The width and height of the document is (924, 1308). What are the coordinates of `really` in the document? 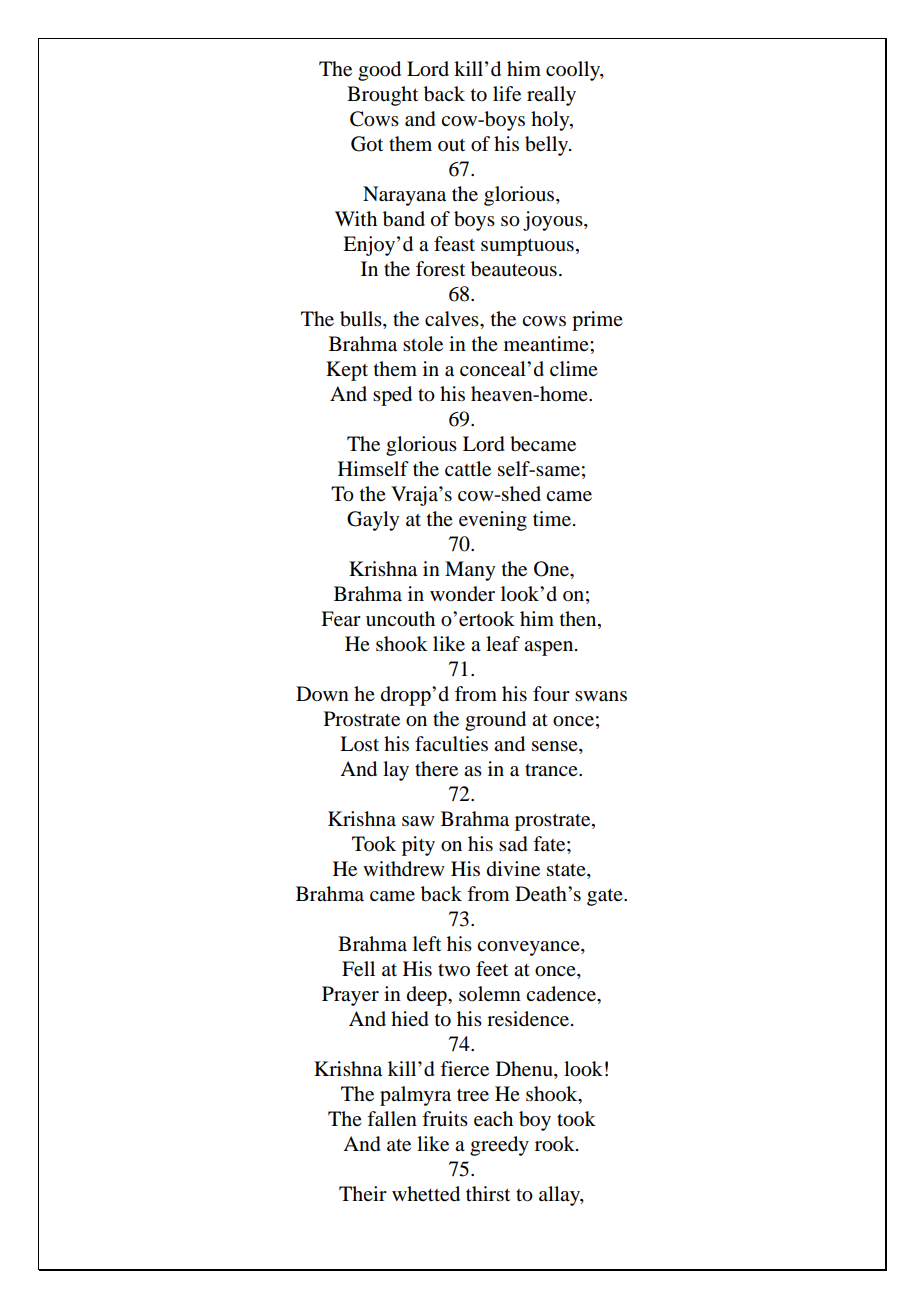 It's located at (551, 96).
